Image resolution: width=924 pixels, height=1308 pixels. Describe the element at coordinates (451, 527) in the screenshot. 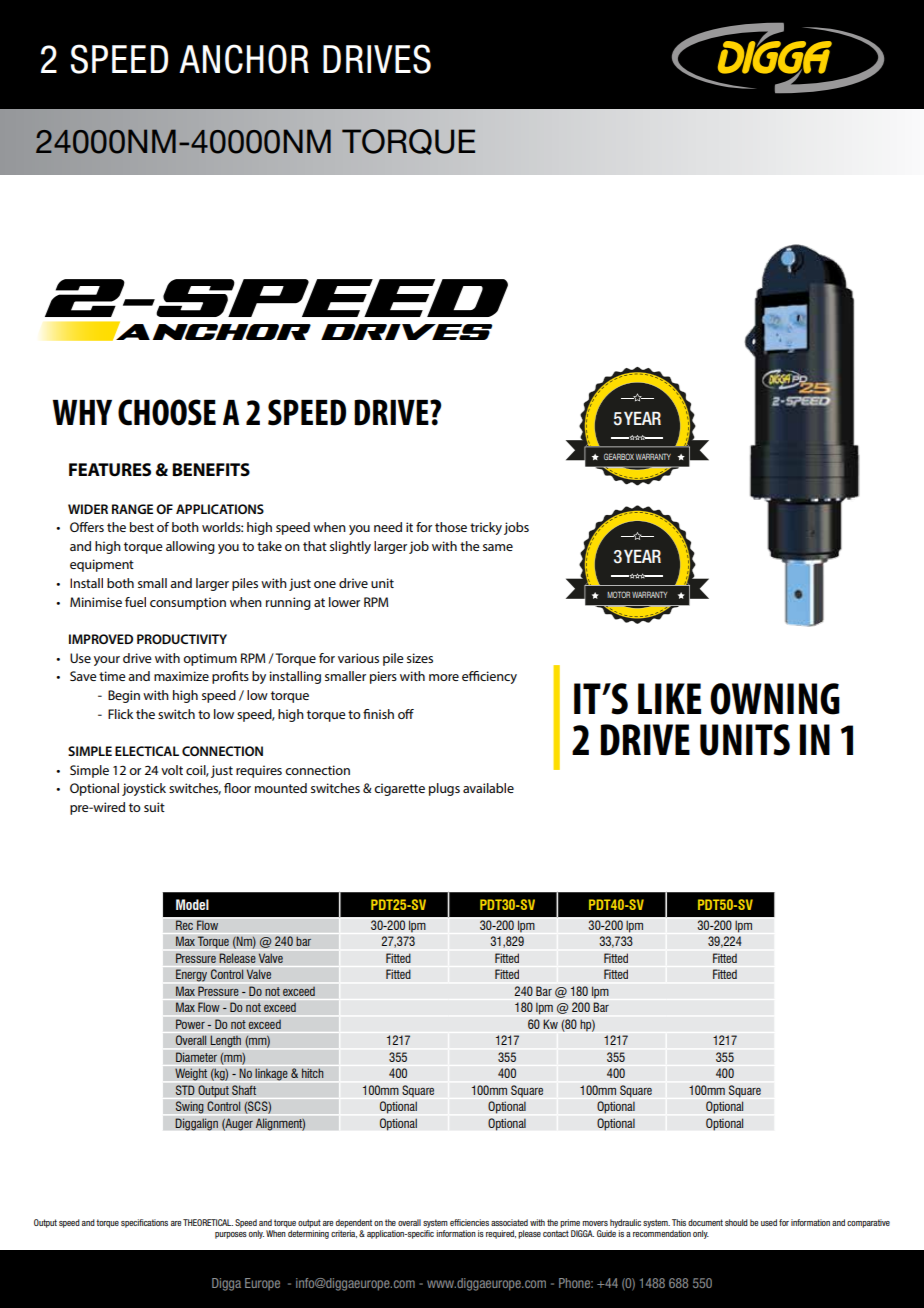

I see `those` at that location.
